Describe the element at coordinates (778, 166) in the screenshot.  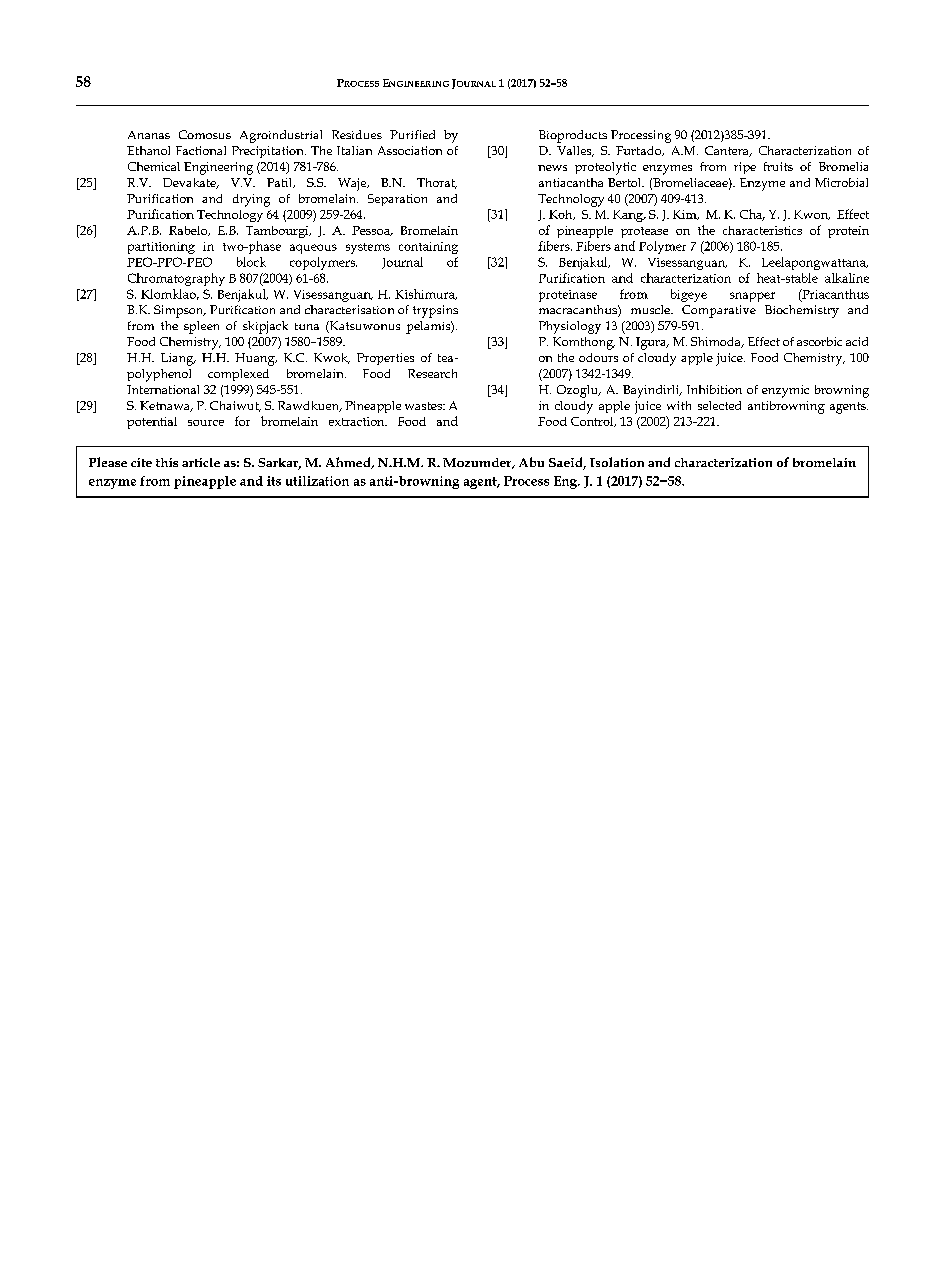
I see `fruits` at that location.
